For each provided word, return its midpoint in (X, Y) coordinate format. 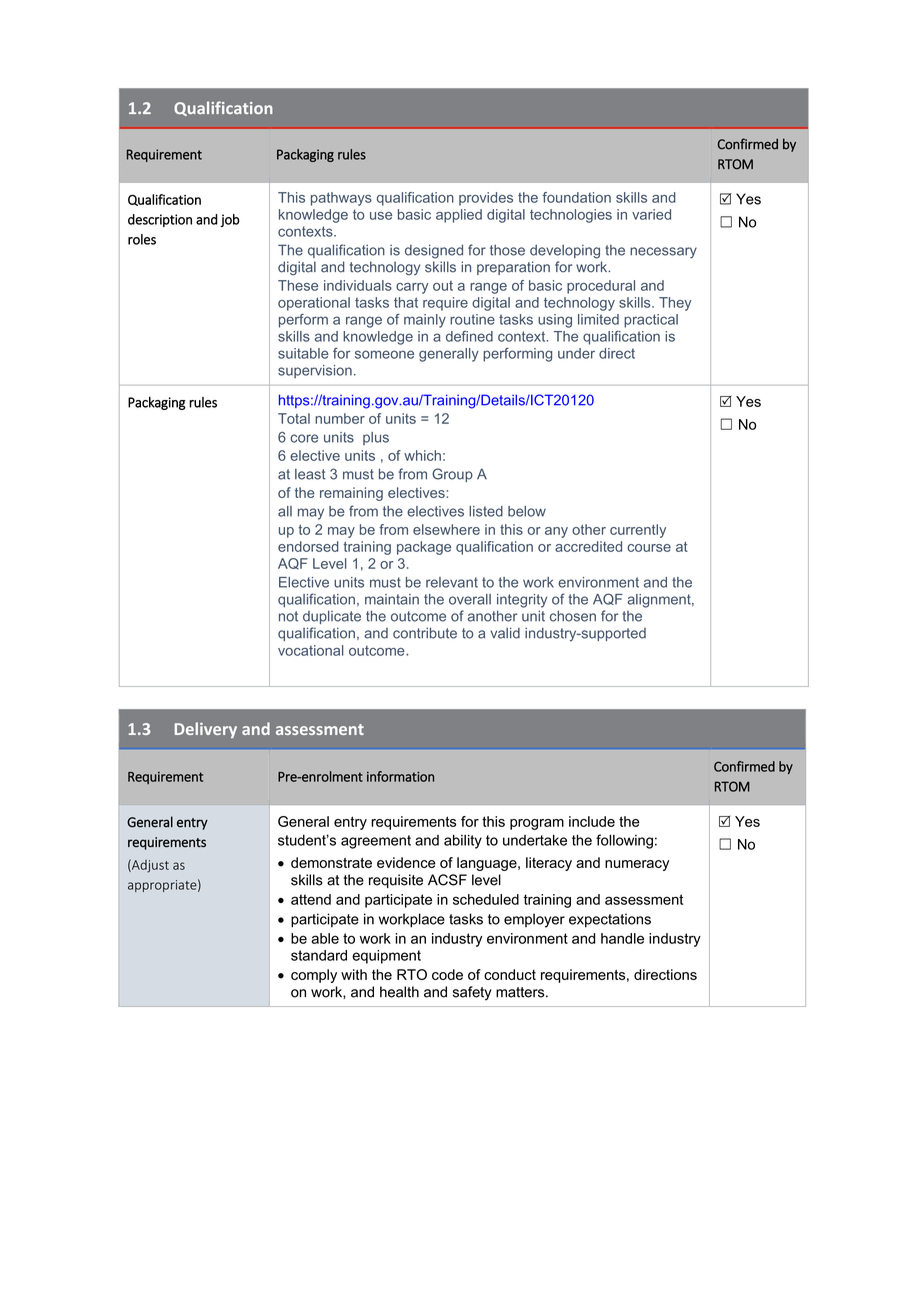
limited (598, 319)
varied (651, 214)
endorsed (308, 546)
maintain (392, 599)
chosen (573, 616)
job (230, 220)
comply (314, 976)
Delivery (205, 730)
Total (294, 418)
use (381, 216)
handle (622, 938)
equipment (386, 957)
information (400, 776)
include (592, 821)
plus (376, 438)
